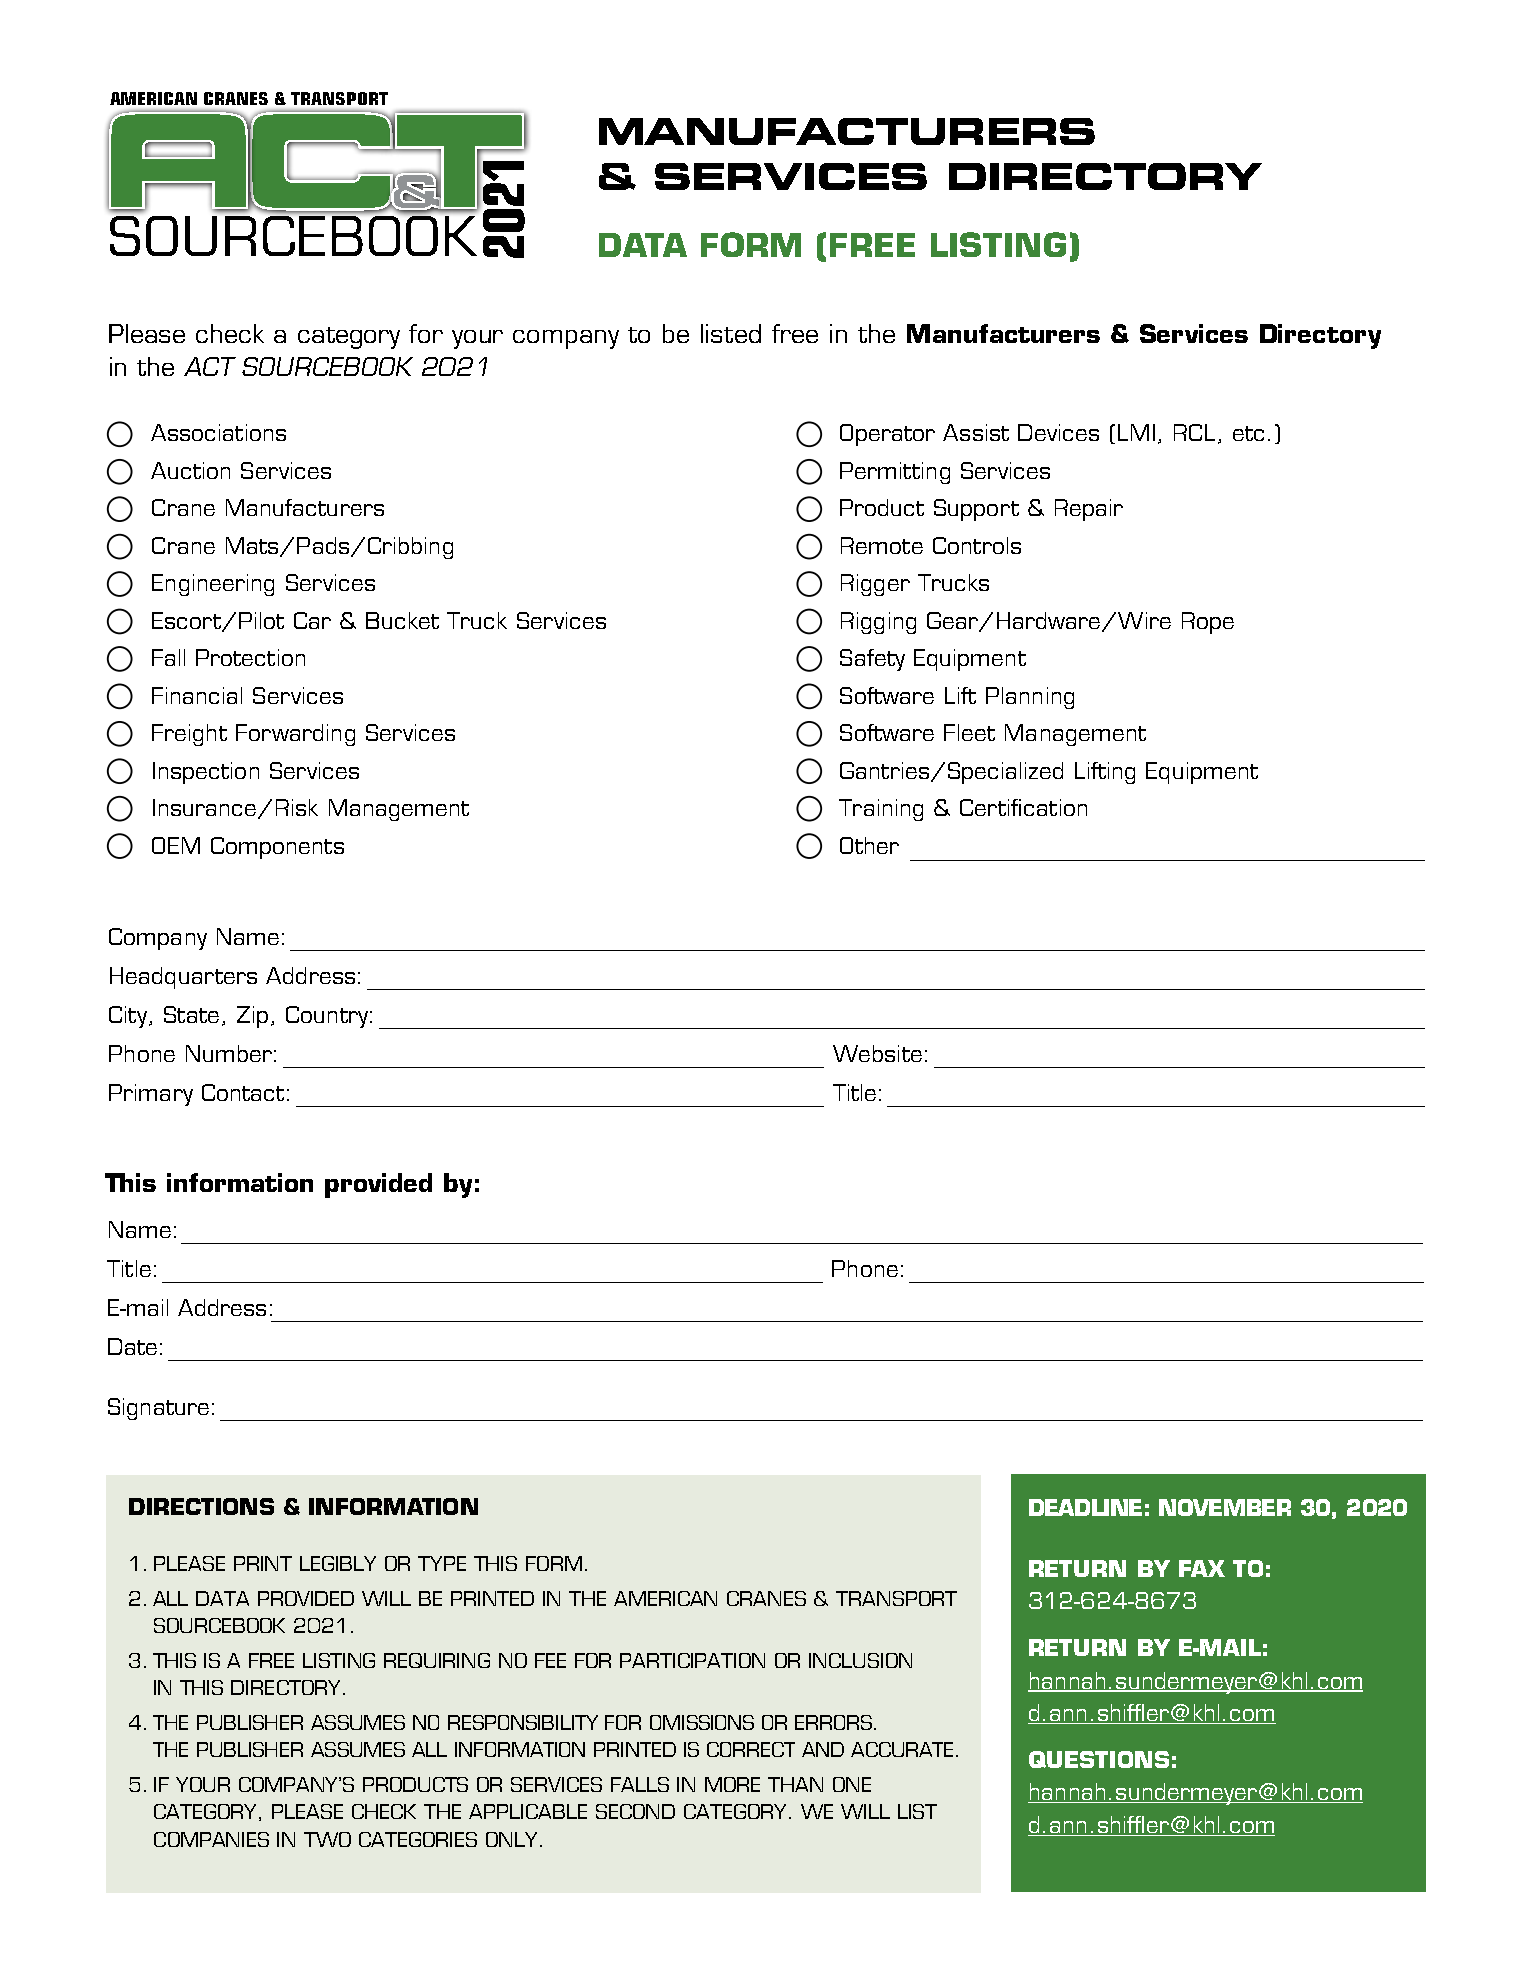 The image size is (1531, 1981). Describe the element at coordinates (869, 845) in the document. I see `Other` at that location.
